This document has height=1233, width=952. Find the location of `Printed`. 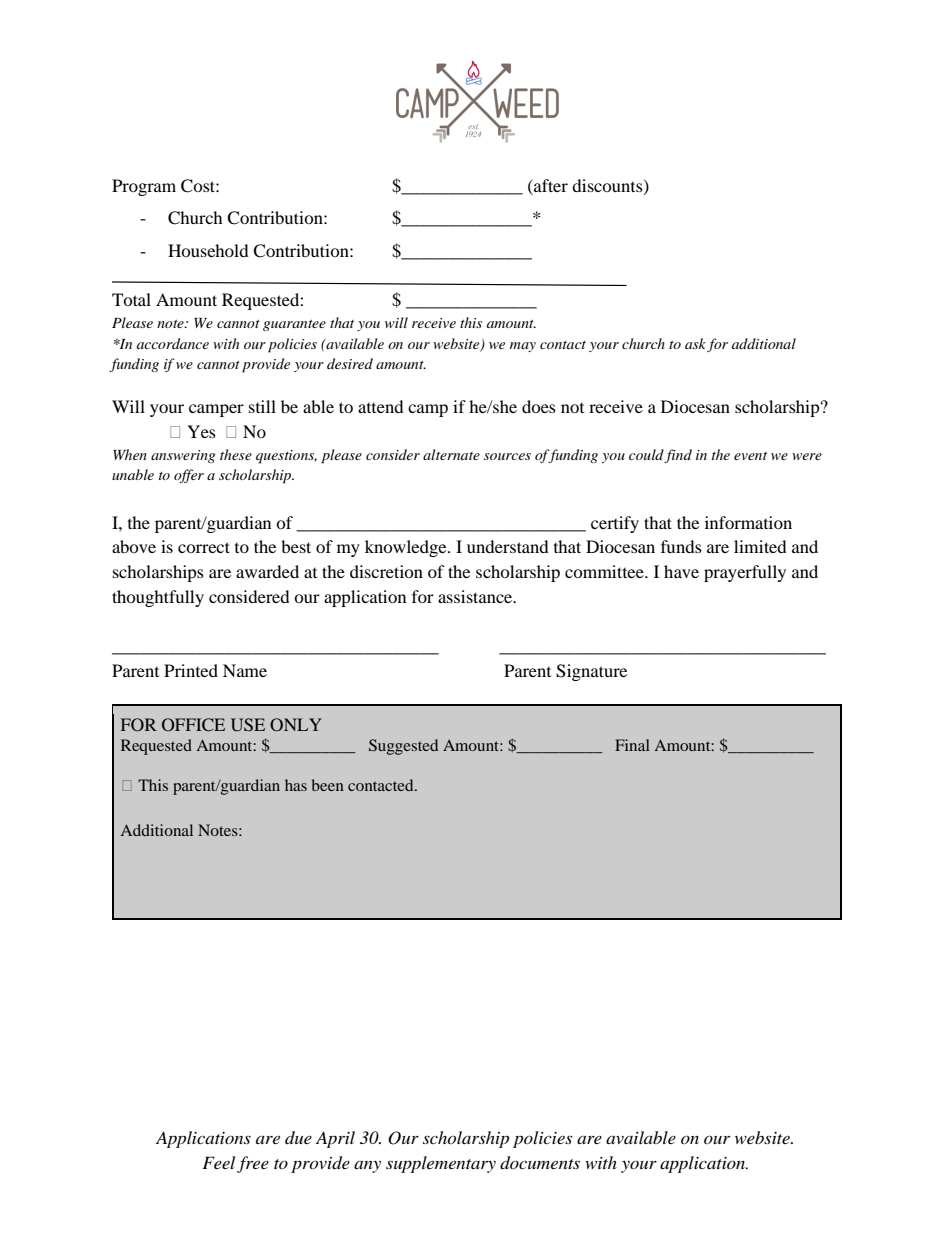

Printed is located at coordinates (191, 670).
